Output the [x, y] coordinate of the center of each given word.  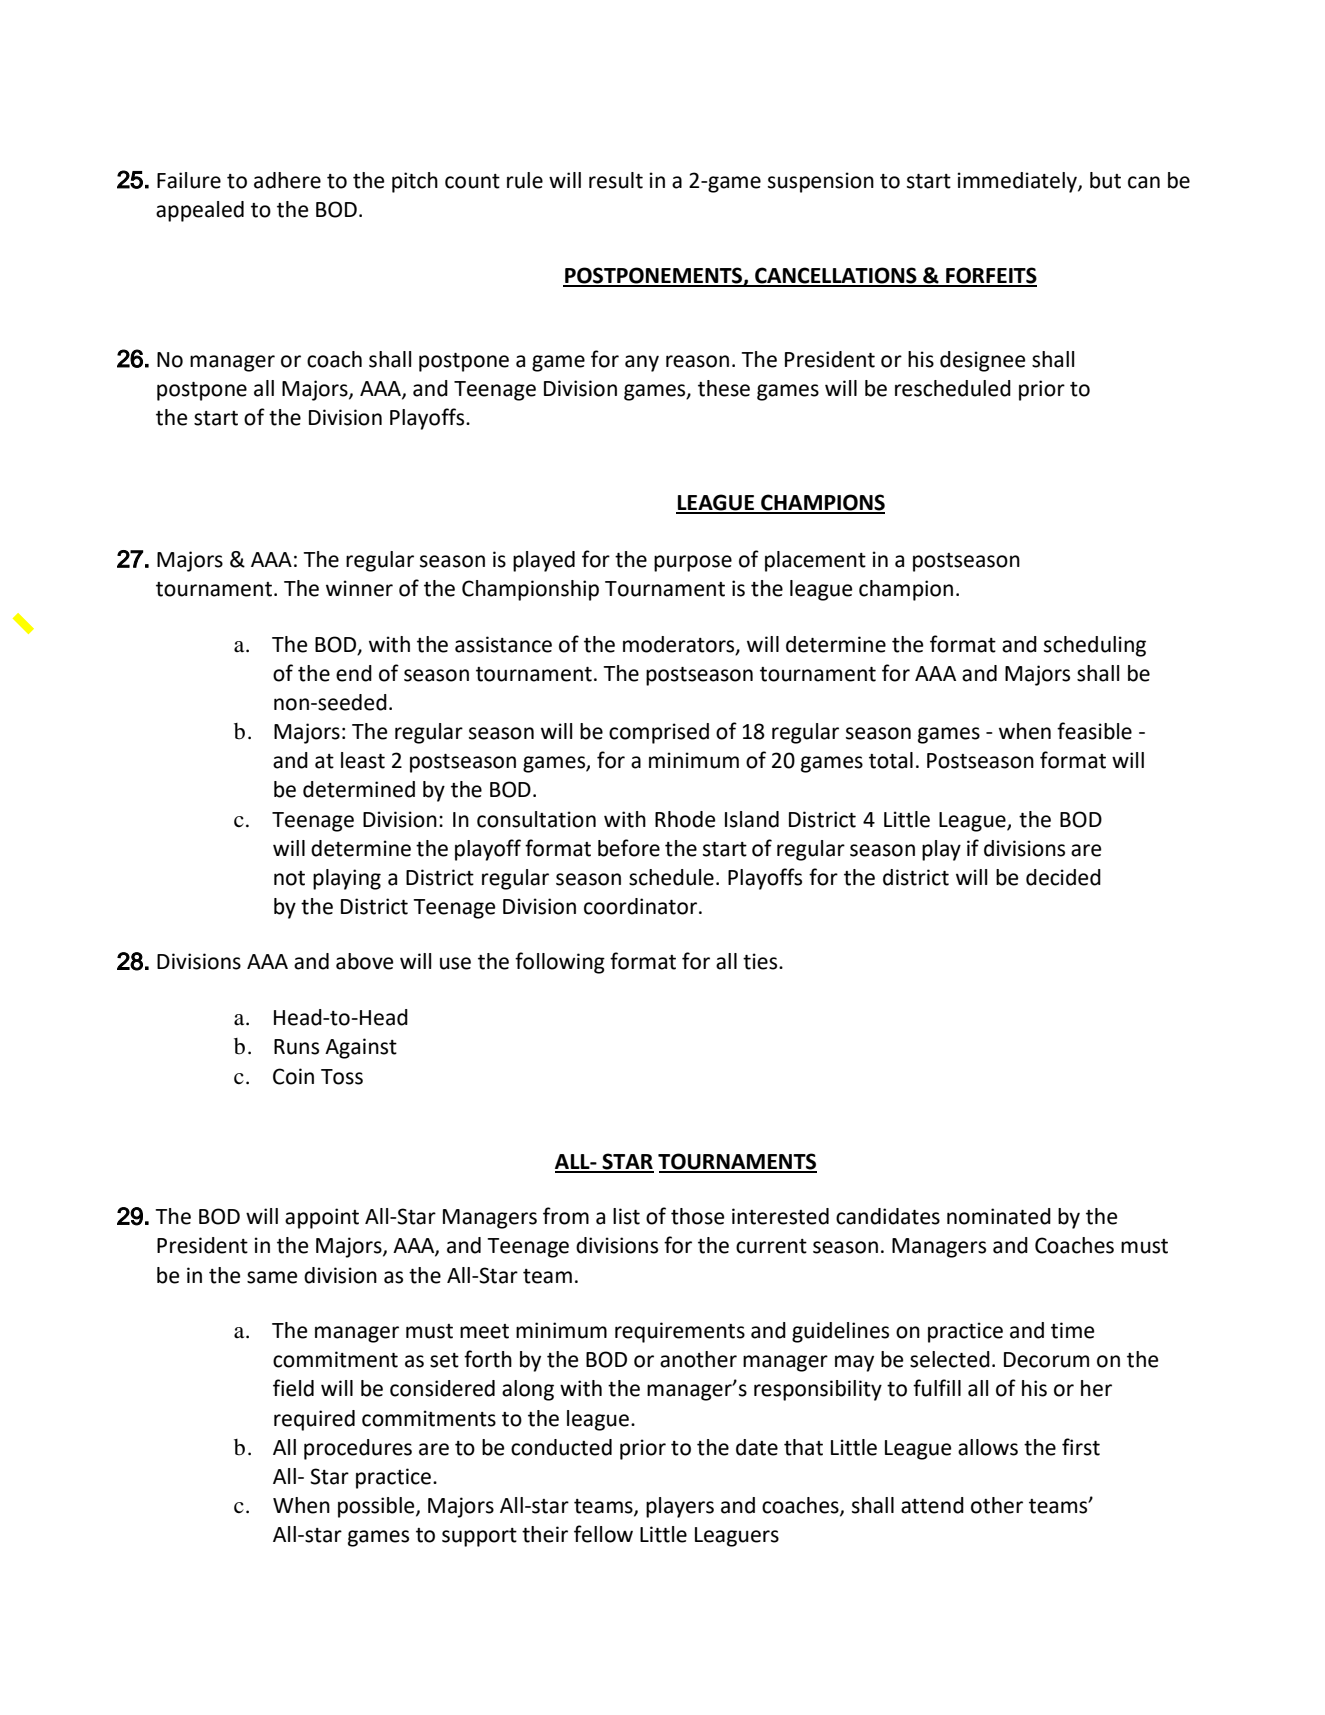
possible [377, 1507]
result [616, 180]
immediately [1018, 182]
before [629, 848]
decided [1063, 877]
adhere [287, 180]
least [363, 760]
